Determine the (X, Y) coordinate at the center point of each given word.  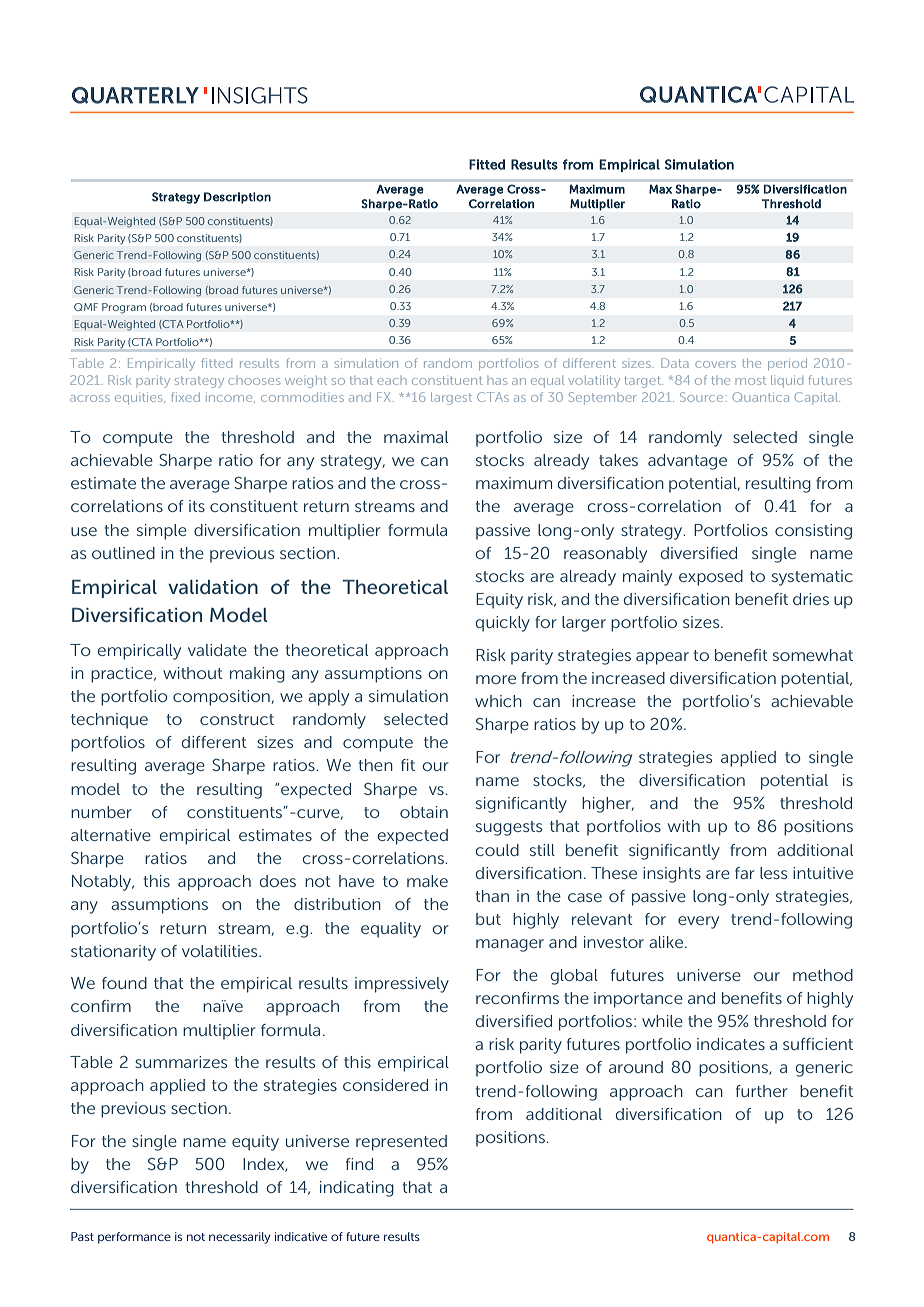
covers (715, 364)
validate (217, 650)
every (698, 922)
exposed (711, 578)
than (492, 896)
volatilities (221, 951)
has (497, 381)
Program (124, 308)
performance (134, 1238)
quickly (503, 624)
